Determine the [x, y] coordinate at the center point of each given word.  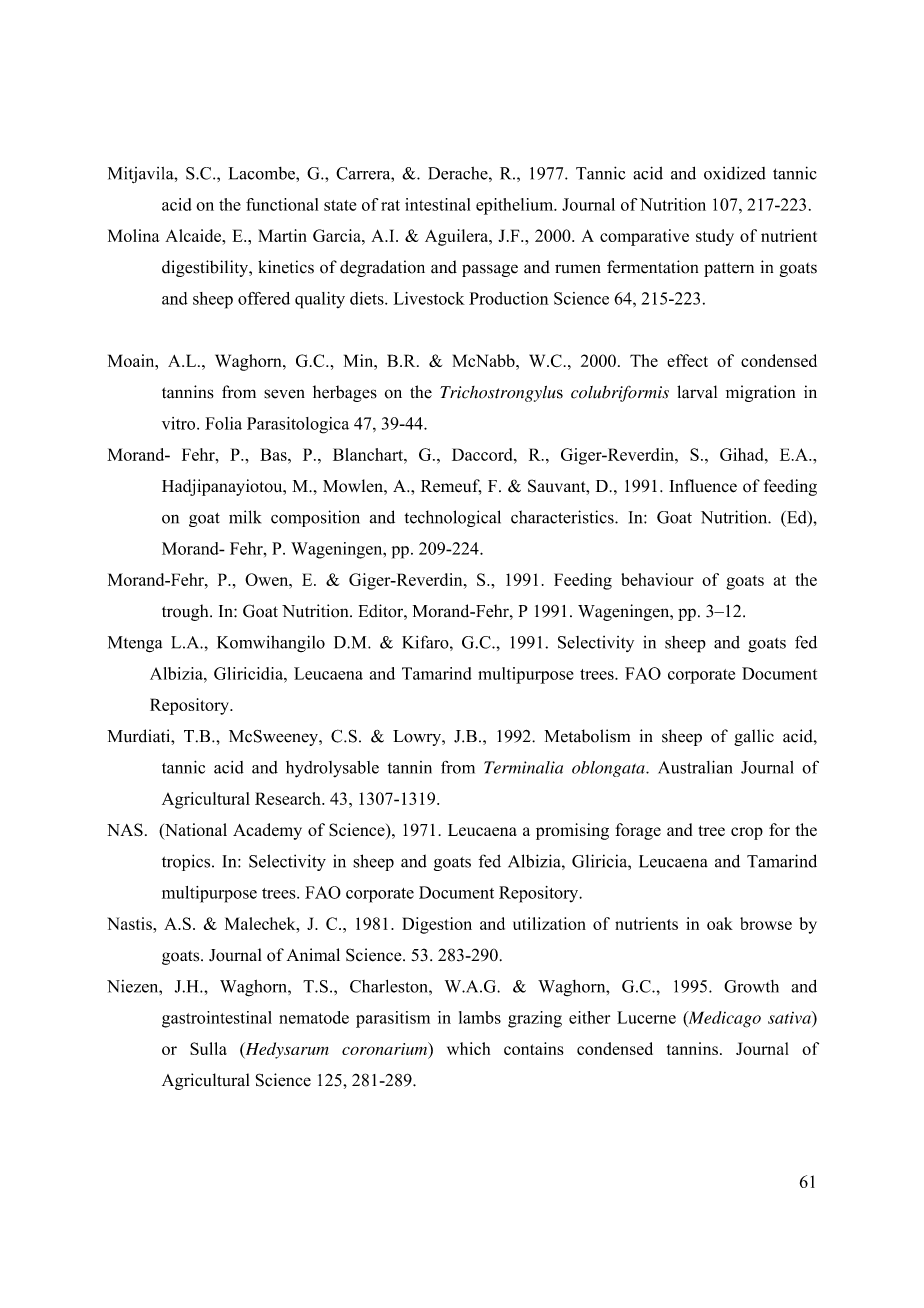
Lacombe [263, 173]
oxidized [735, 173]
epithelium [516, 206]
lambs [480, 1017]
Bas [274, 454]
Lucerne [646, 1017]
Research [289, 798]
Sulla [208, 1048]
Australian [695, 767]
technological [452, 518]
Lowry [418, 738]
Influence [703, 486]
